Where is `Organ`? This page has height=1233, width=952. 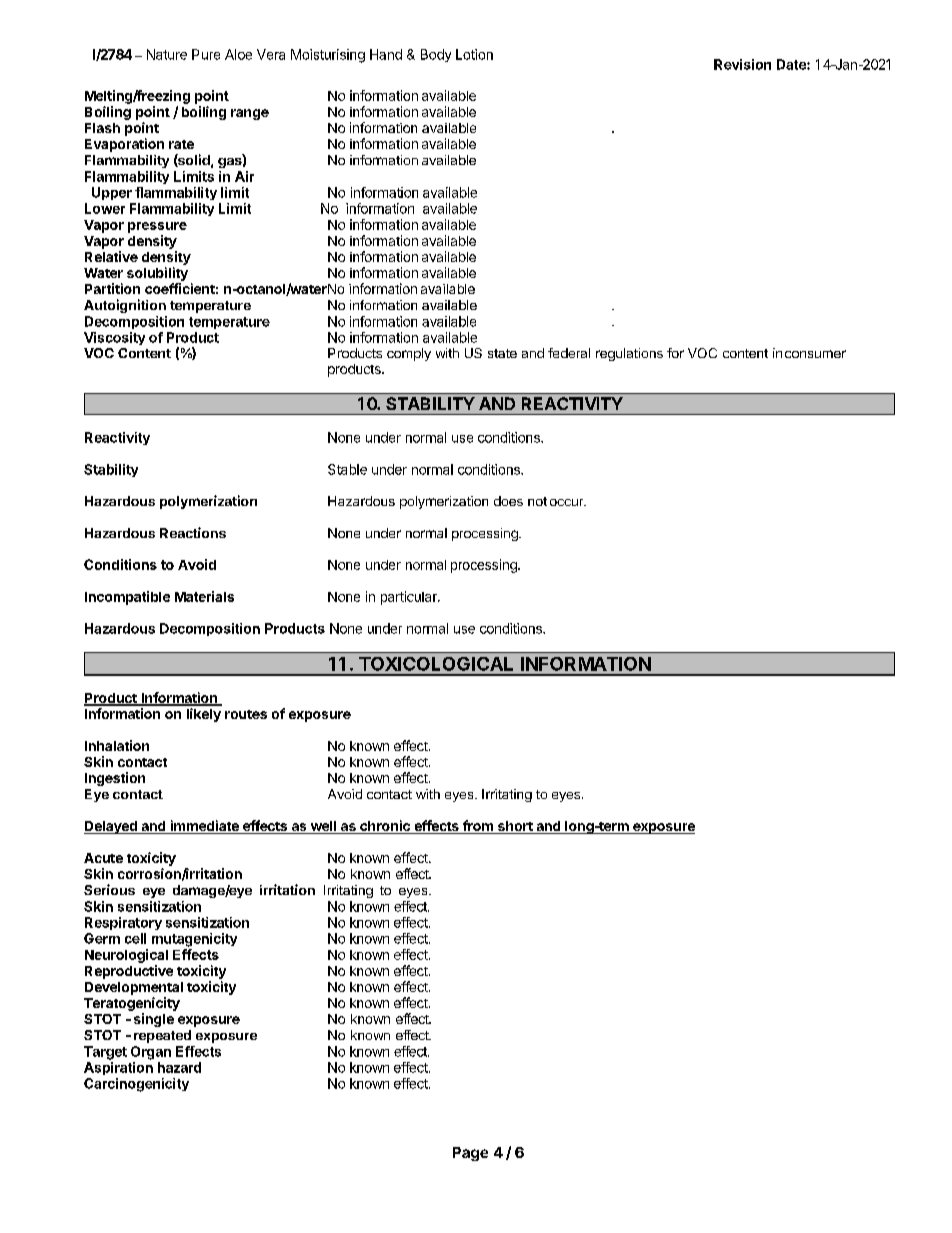 Organ is located at coordinates (151, 1053).
